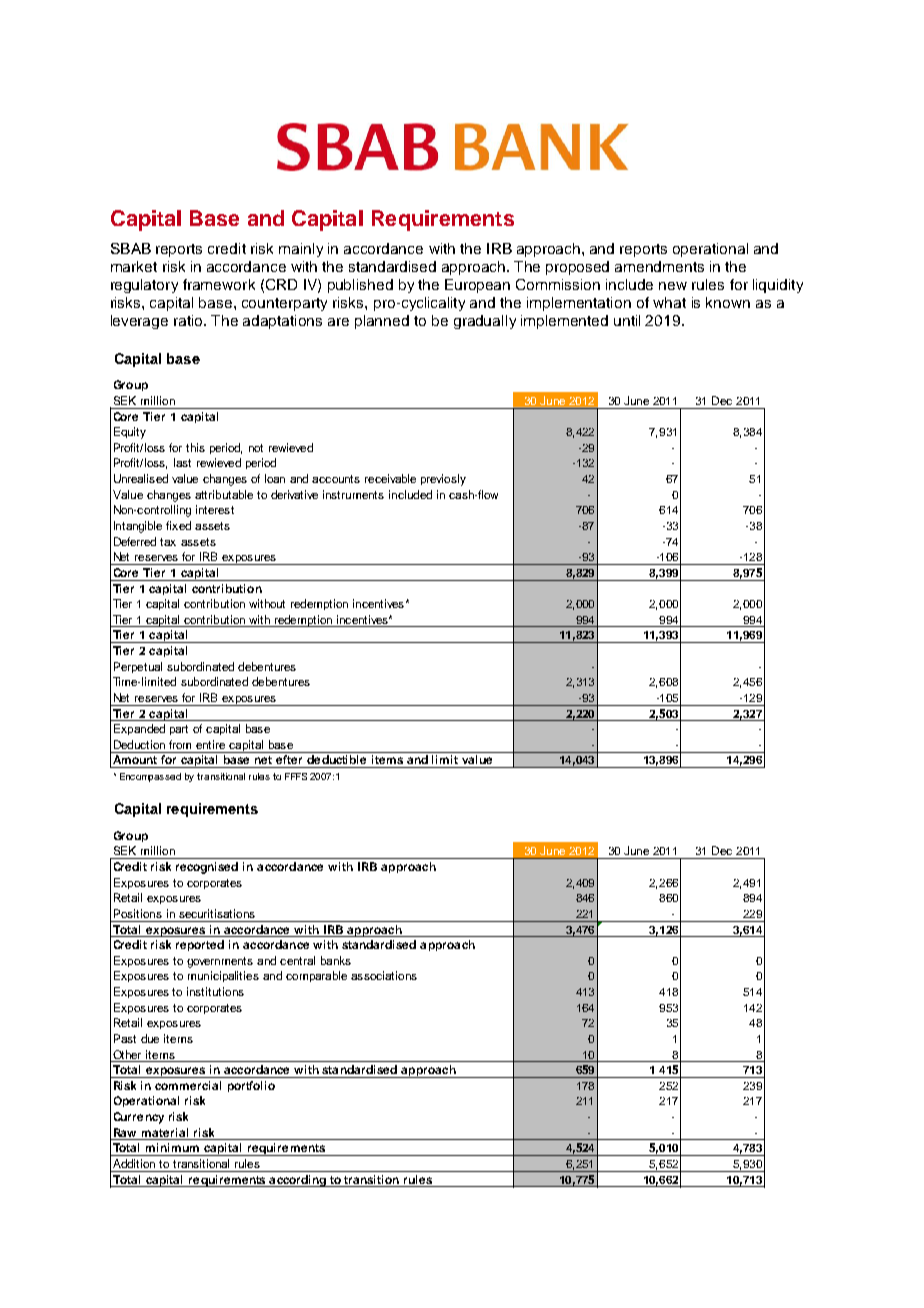  What do you see at coordinates (673, 286) in the screenshot?
I see `new` at bounding box center [673, 286].
